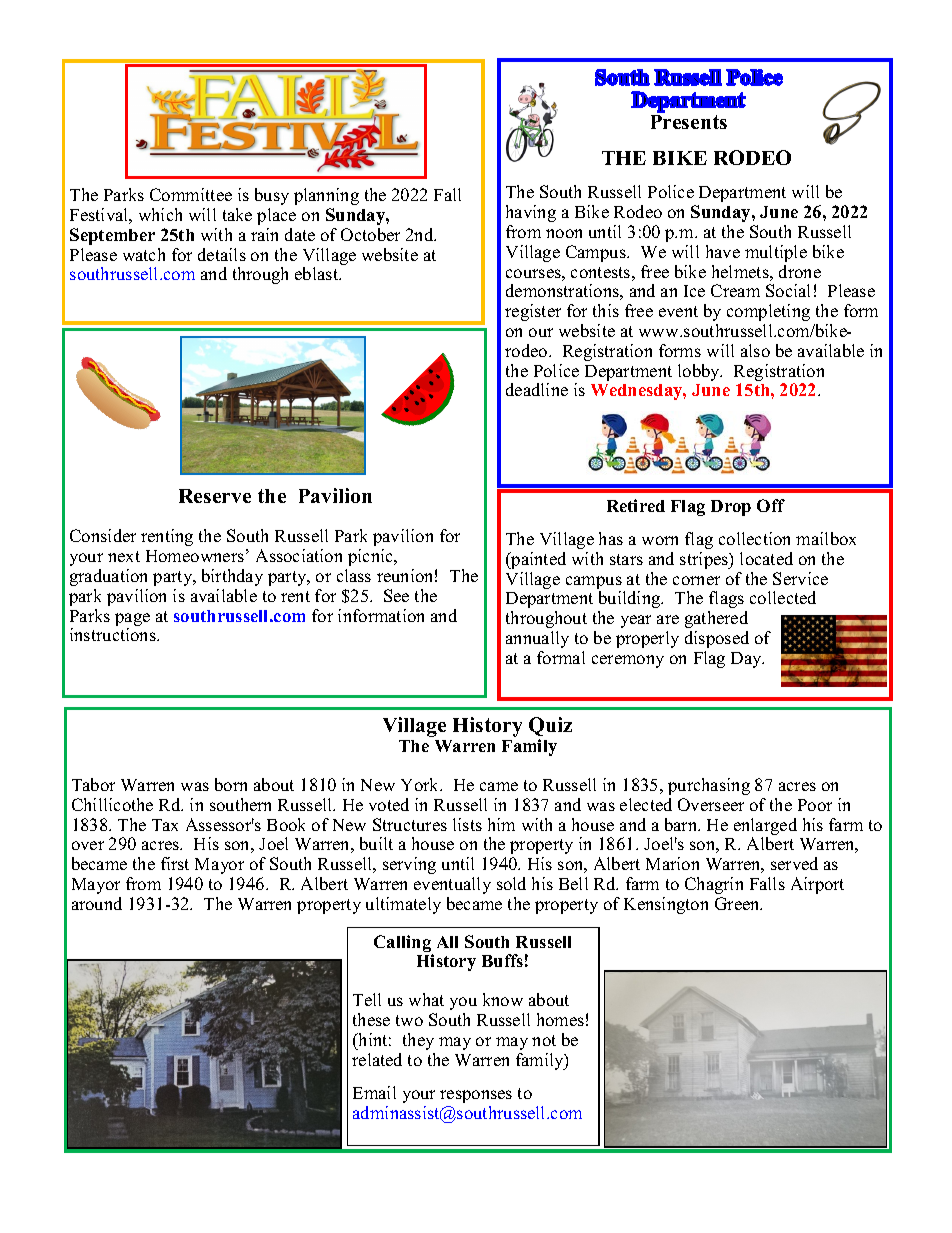 This screenshot has height=1233, width=952. Describe the element at coordinates (377, 1059) in the screenshot. I see `related` at that location.
